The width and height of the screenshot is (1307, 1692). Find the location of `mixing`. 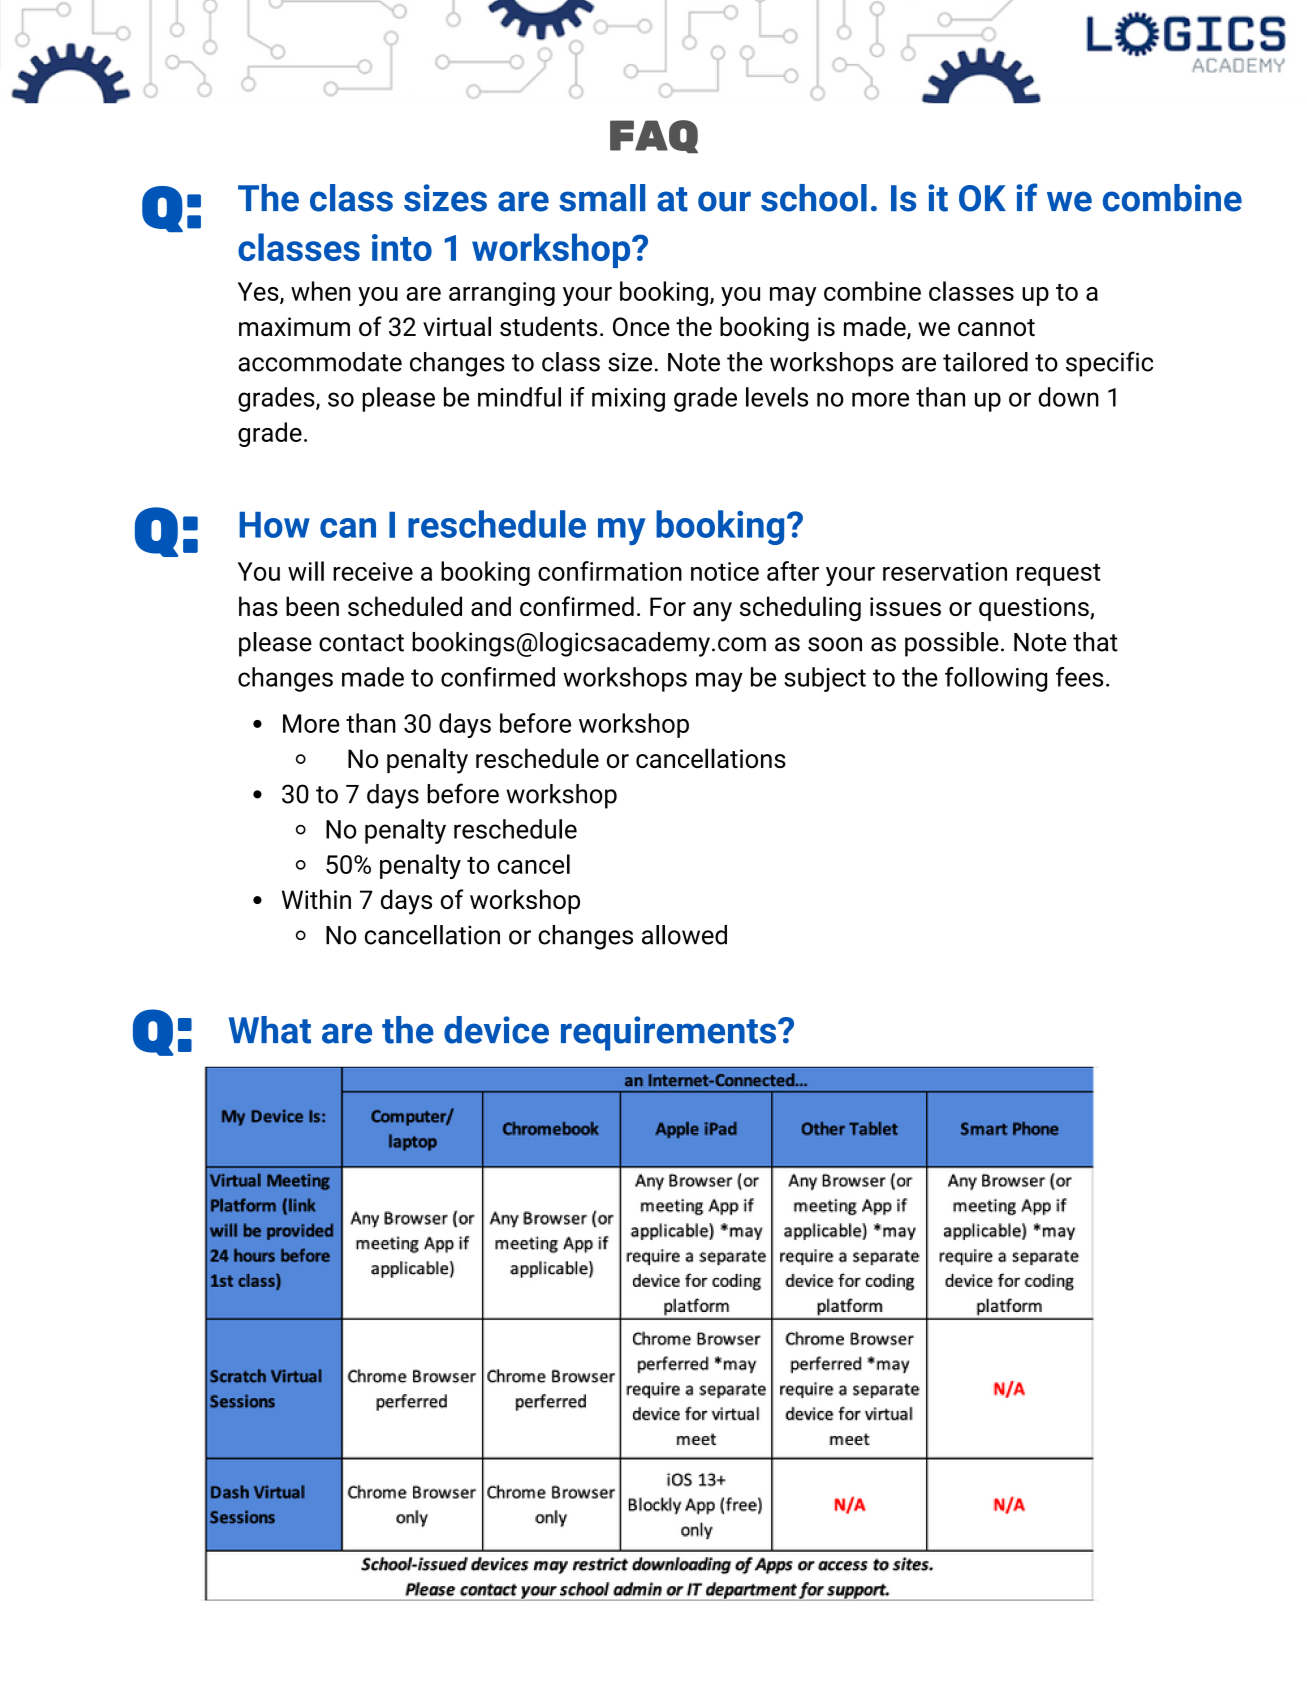

mixing is located at coordinates (628, 400).
